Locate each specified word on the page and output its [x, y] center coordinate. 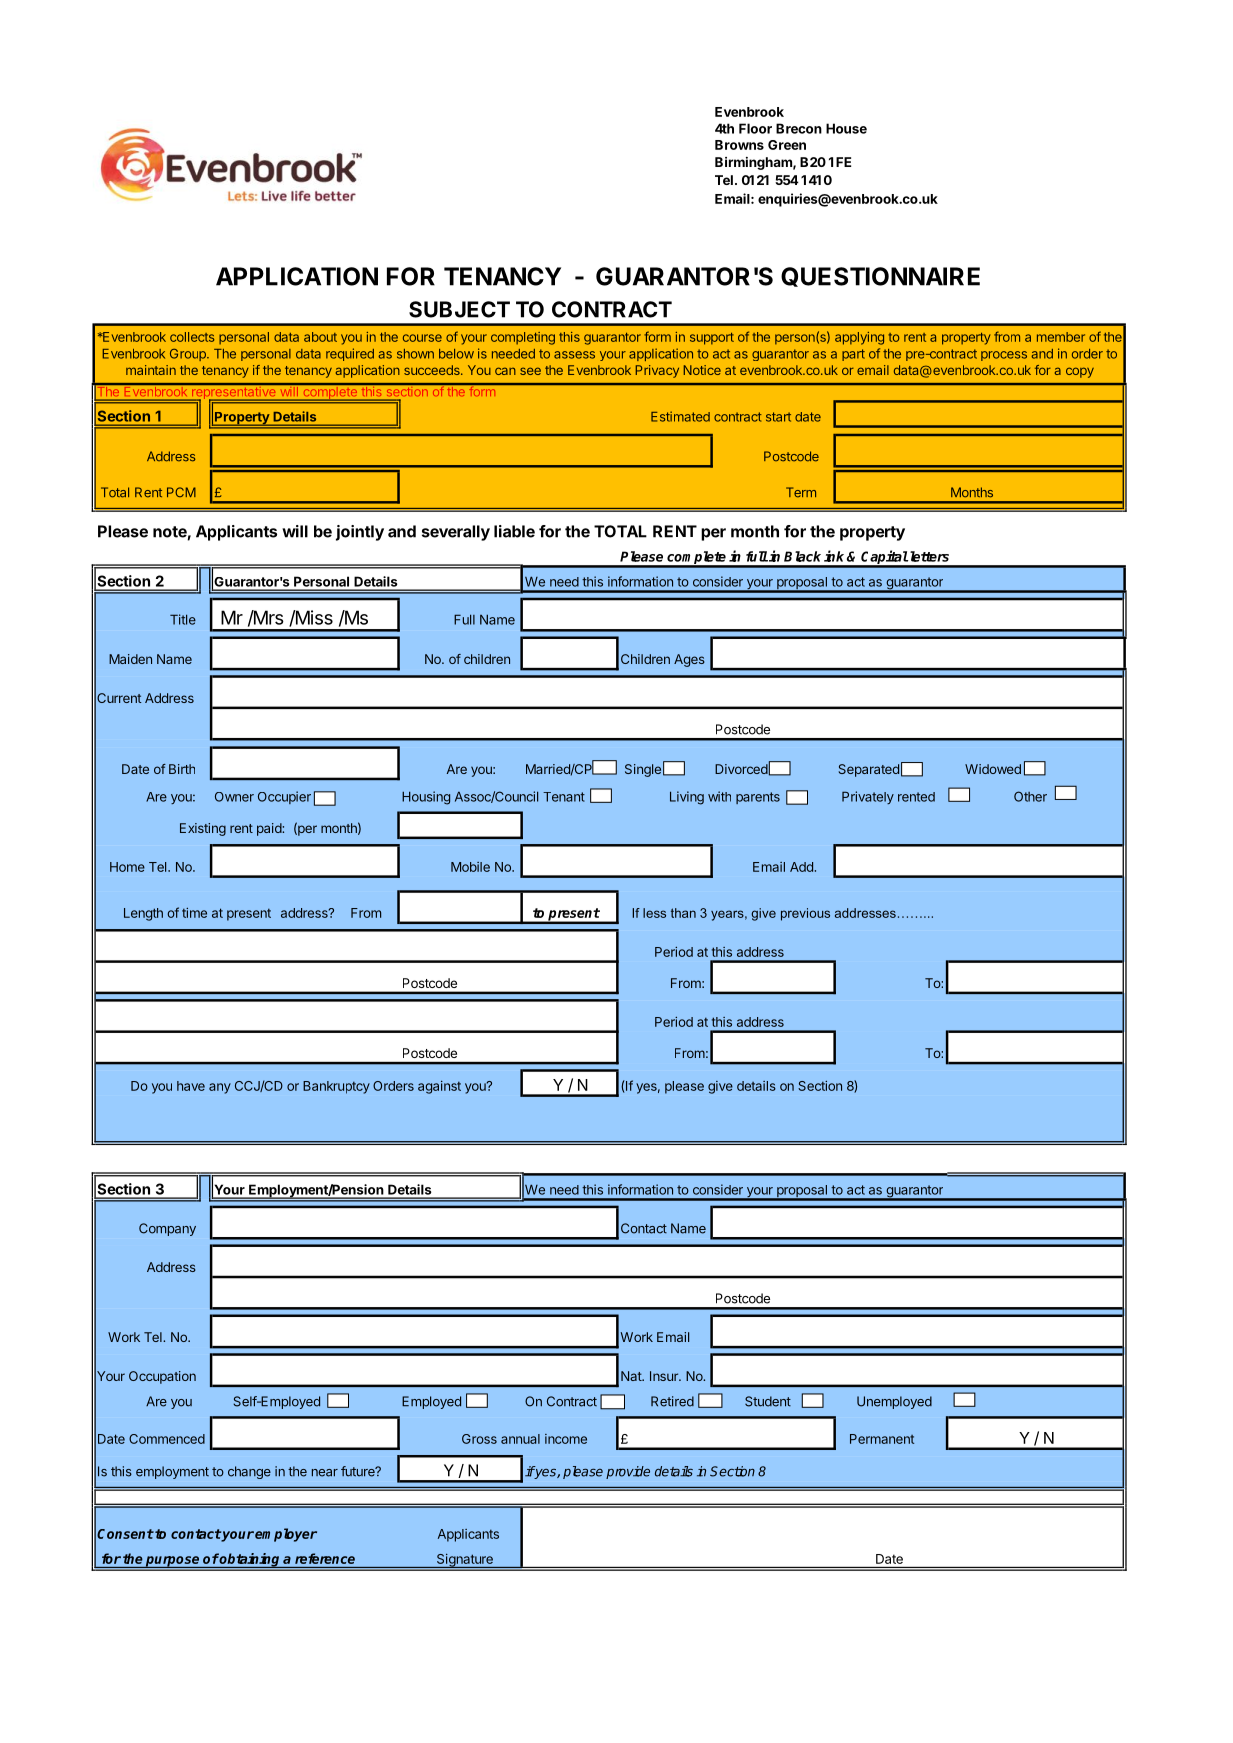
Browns [739, 145]
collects [192, 337]
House [846, 128]
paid [270, 829]
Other [1030, 796]
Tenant [564, 797]
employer [286, 1535]
